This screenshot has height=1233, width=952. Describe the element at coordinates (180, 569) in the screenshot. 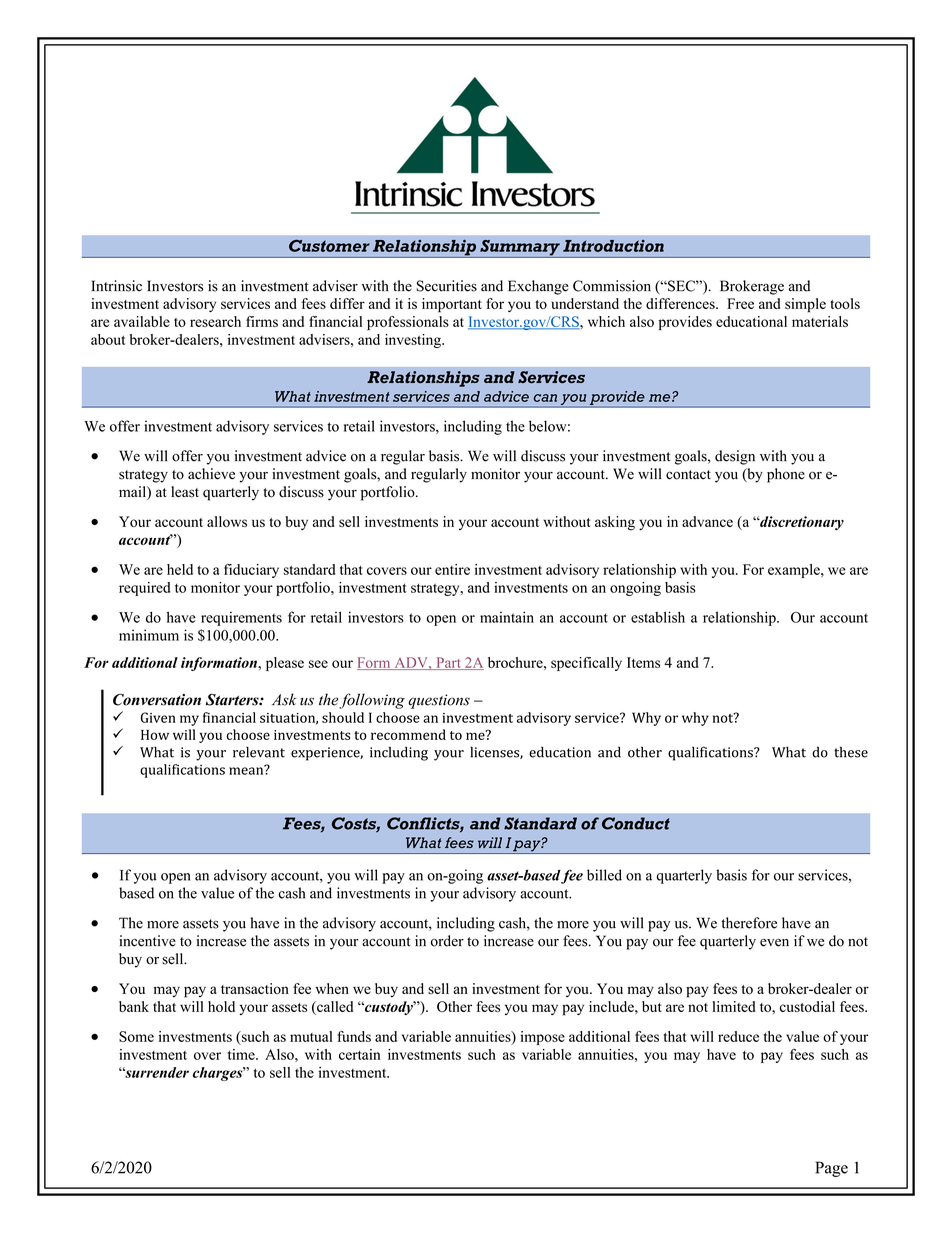

I see `held` at that location.
